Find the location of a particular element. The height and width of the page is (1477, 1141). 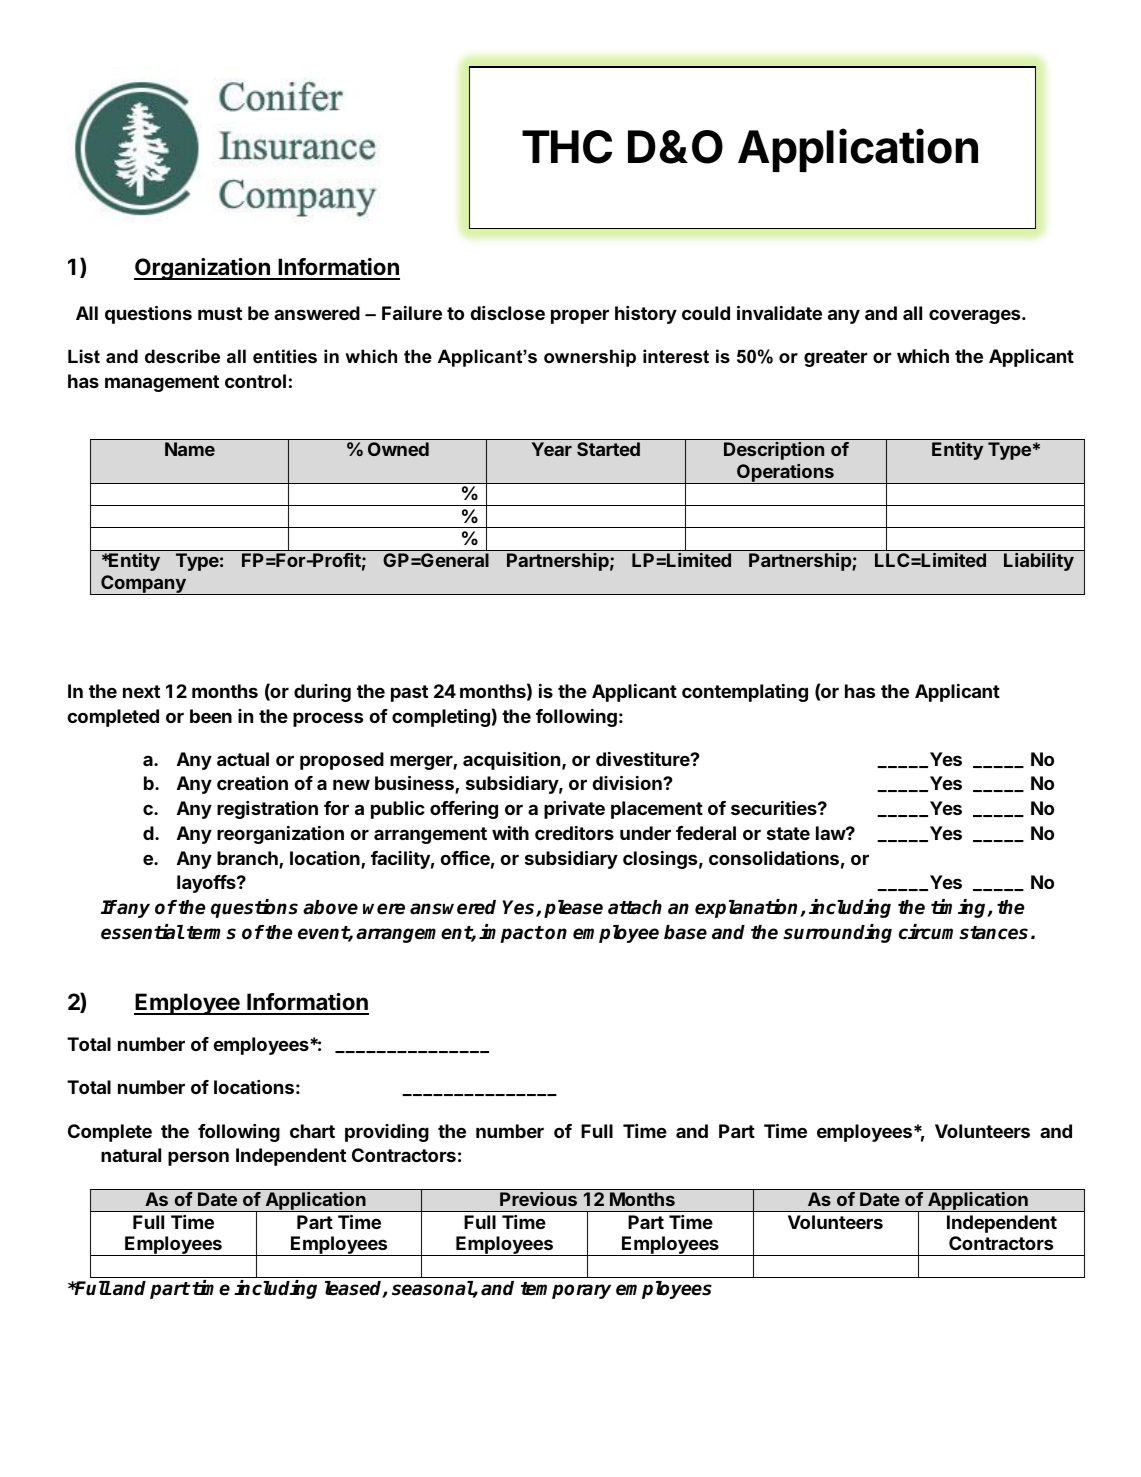

THC is located at coordinates (567, 147).
